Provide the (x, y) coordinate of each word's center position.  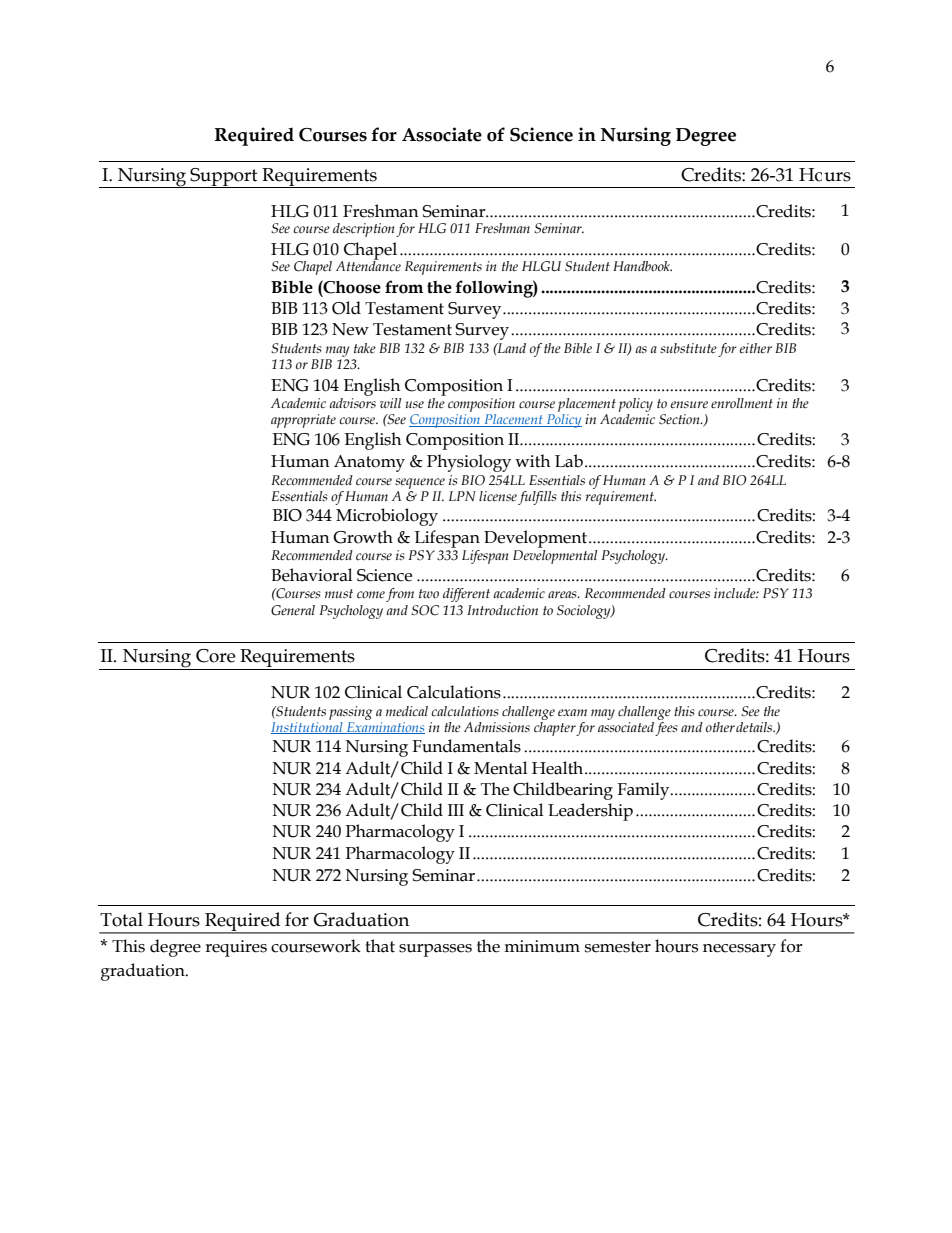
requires (236, 948)
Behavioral (311, 575)
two (429, 593)
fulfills (537, 498)
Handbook (642, 266)
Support (224, 178)
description (363, 230)
